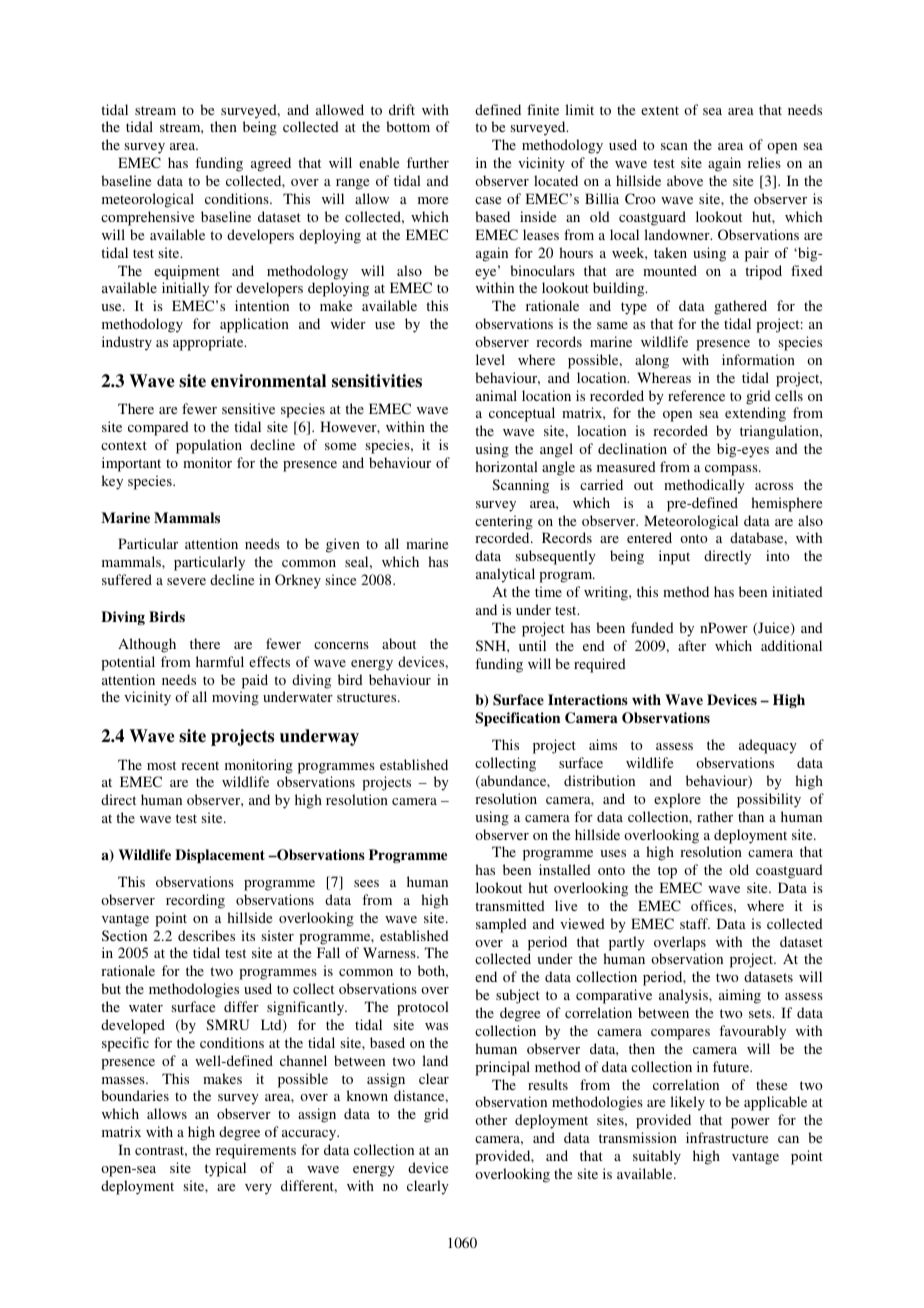 This document has width=924, height=1308. What do you see at coordinates (271, 164) in the document?
I see `agreed` at bounding box center [271, 164].
